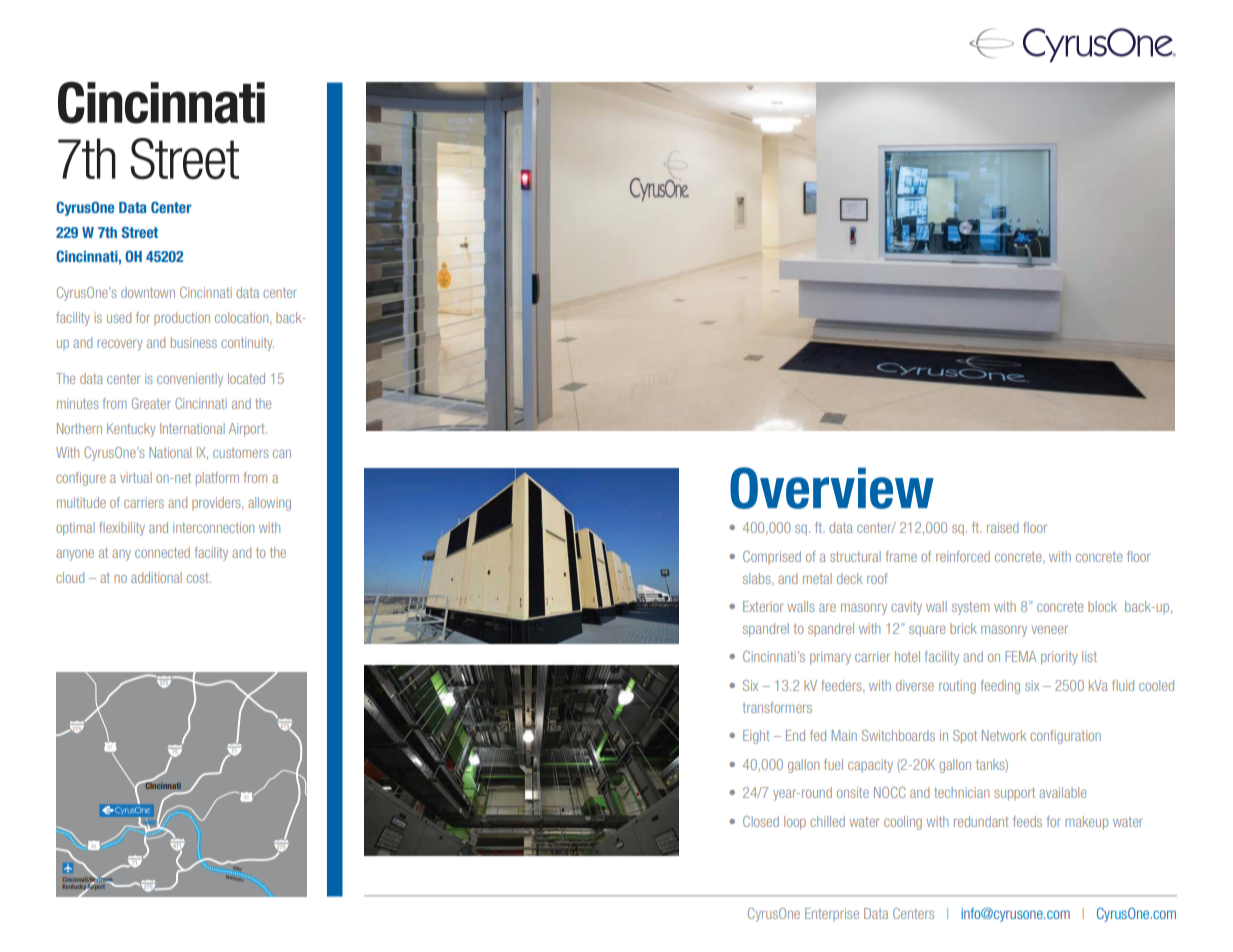 The width and height of the image is (1233, 952). What do you see at coordinates (182, 318) in the image?
I see `production` at bounding box center [182, 318].
